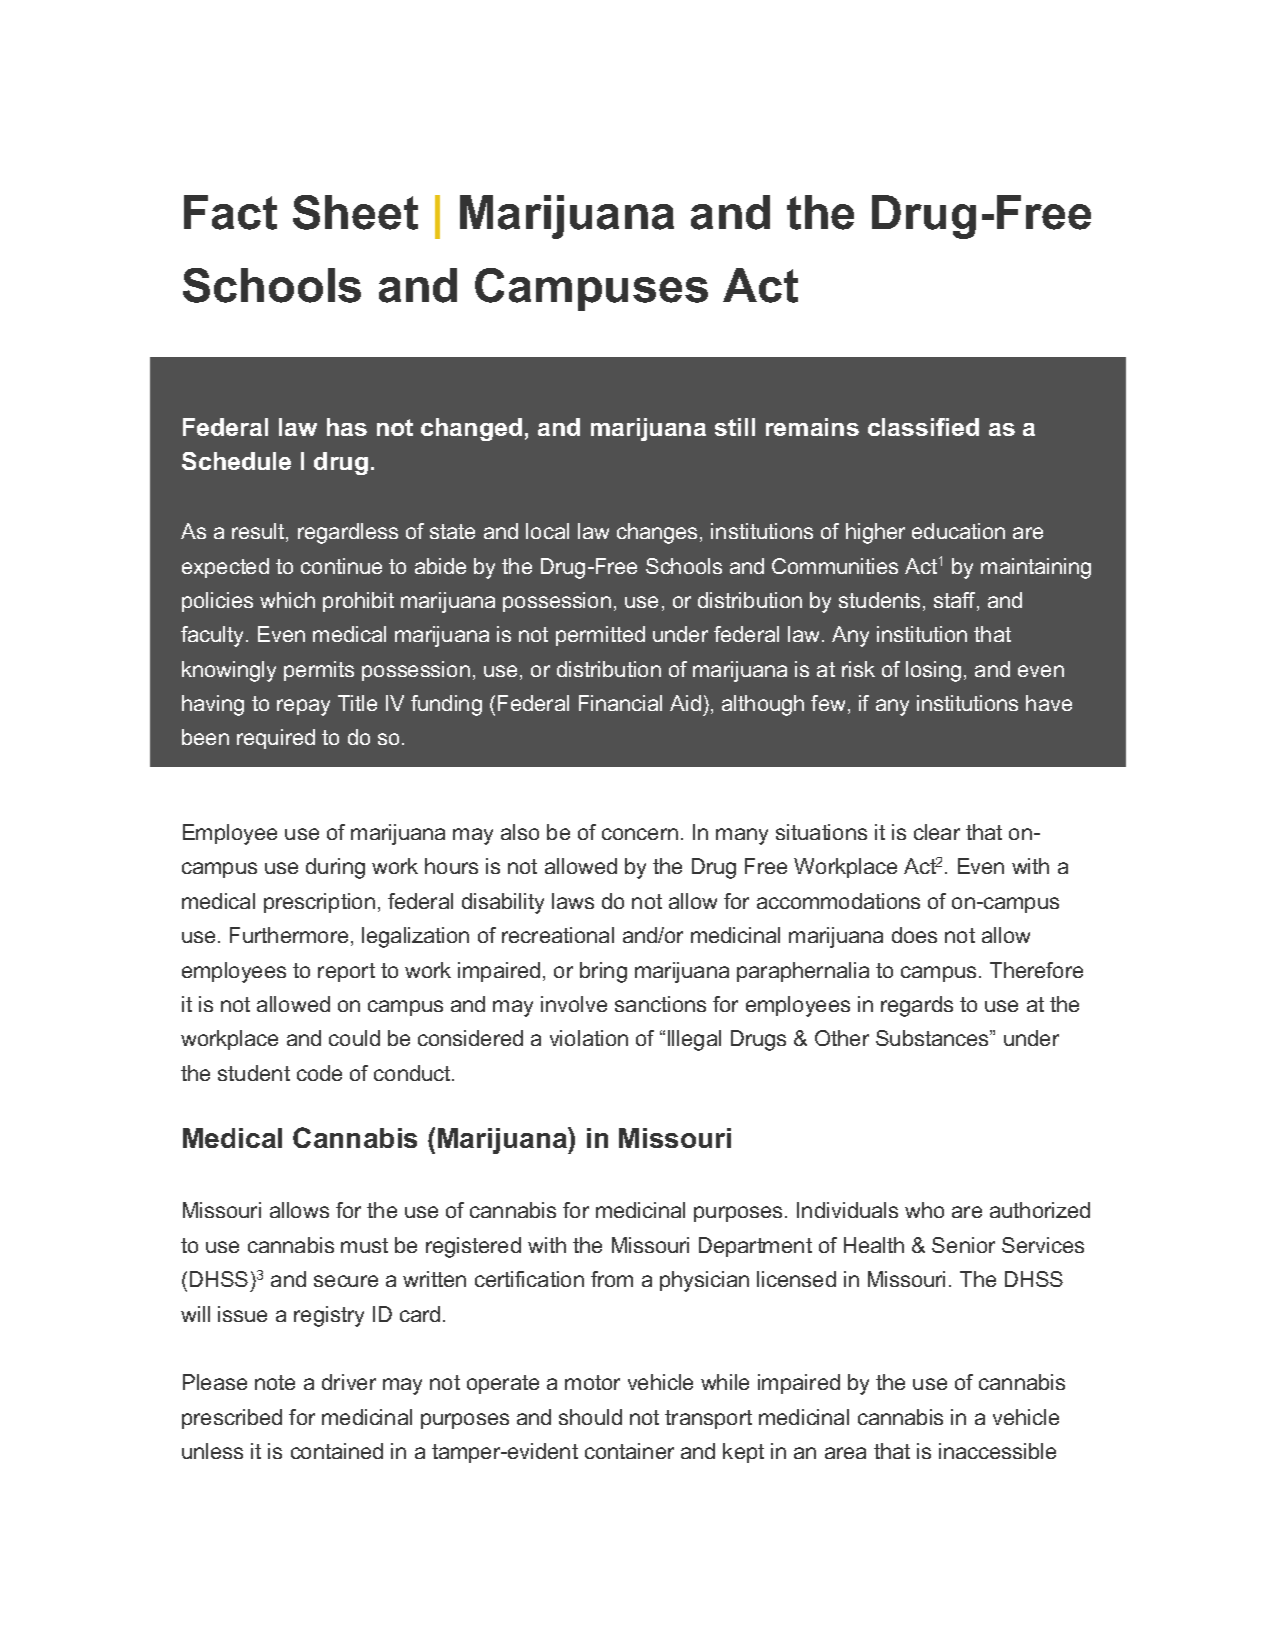  What do you see at coordinates (937, 832) in the screenshot?
I see `clear` at bounding box center [937, 832].
